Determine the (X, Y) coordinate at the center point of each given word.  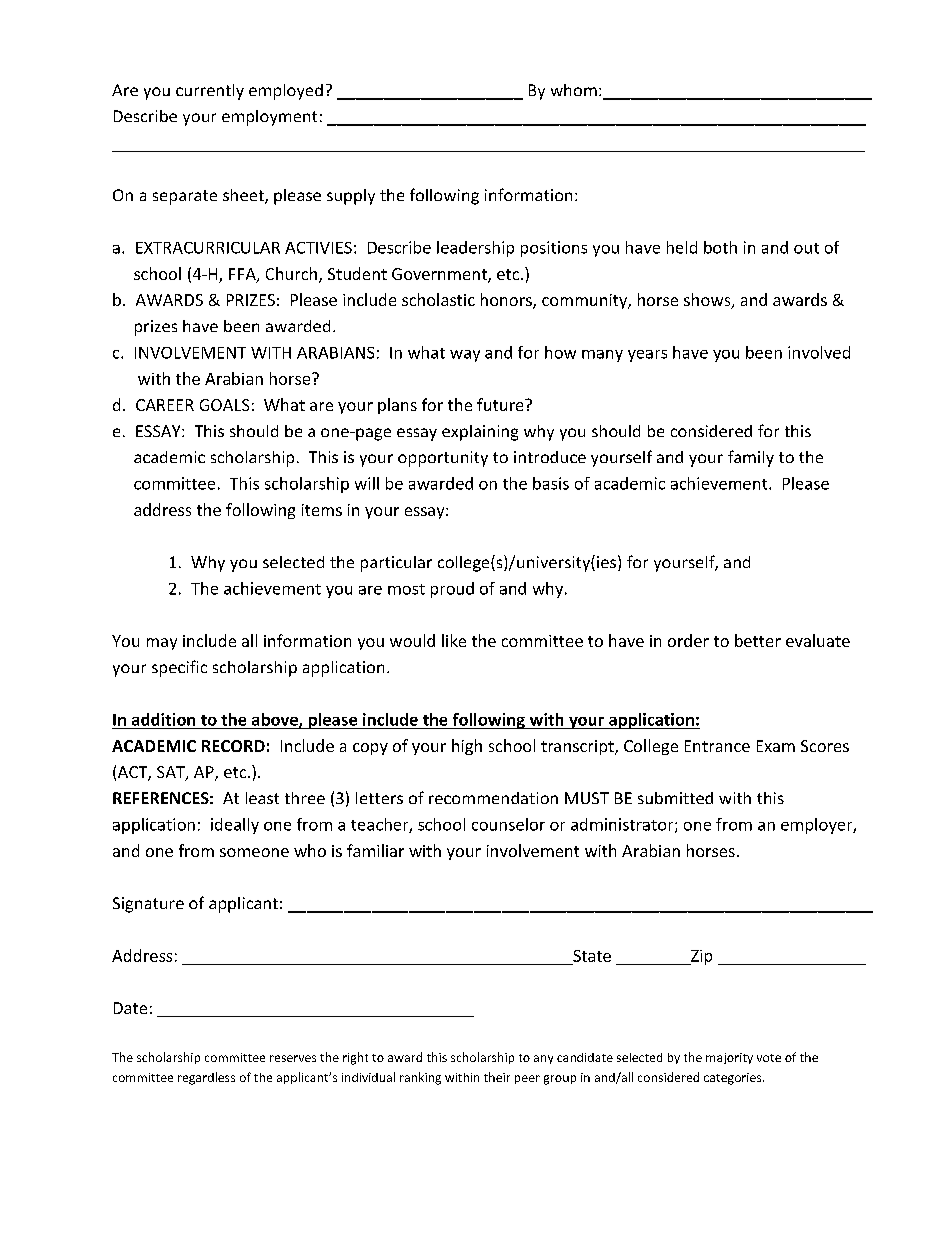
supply (351, 197)
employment (269, 118)
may (162, 644)
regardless (206, 1078)
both (720, 247)
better (758, 640)
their (497, 1077)
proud (452, 590)
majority (729, 1058)
